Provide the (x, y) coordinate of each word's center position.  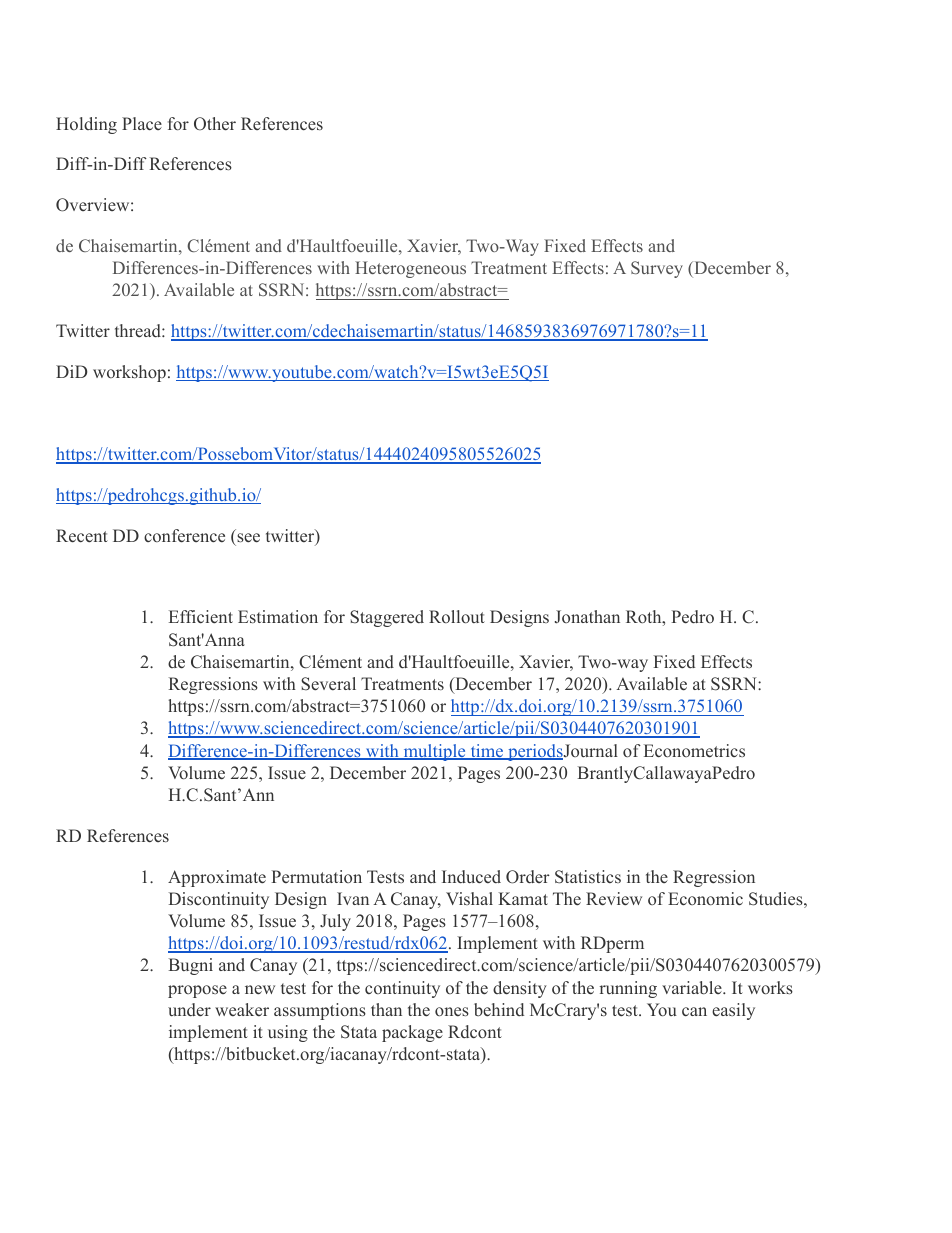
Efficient (201, 617)
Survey (657, 269)
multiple (434, 752)
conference (184, 536)
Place (142, 123)
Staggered (387, 618)
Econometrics (694, 751)
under (189, 1010)
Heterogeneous (410, 269)
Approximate (217, 878)
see (248, 538)
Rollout (457, 616)
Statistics (588, 877)
